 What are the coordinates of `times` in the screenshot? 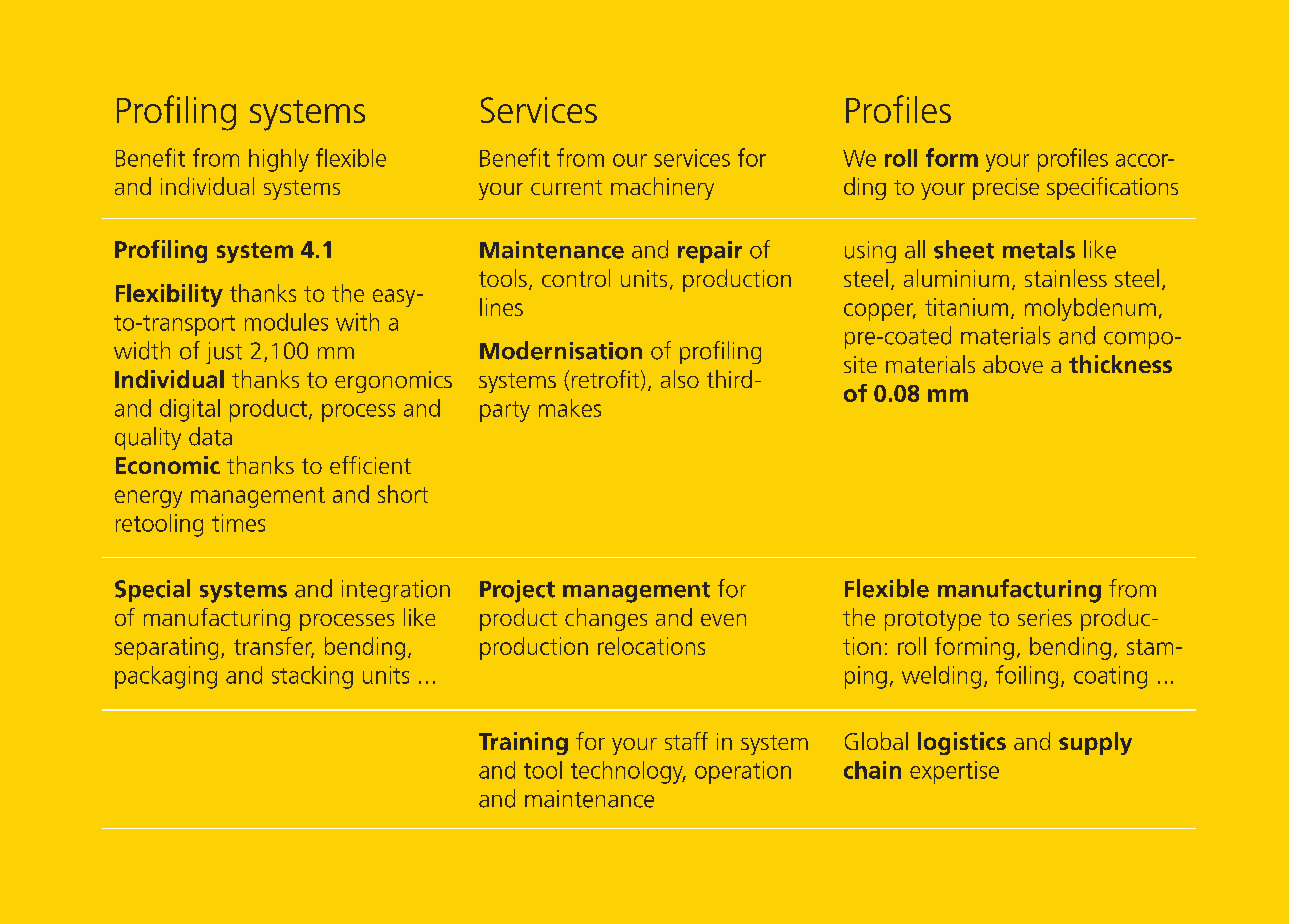 It's located at (238, 523).
